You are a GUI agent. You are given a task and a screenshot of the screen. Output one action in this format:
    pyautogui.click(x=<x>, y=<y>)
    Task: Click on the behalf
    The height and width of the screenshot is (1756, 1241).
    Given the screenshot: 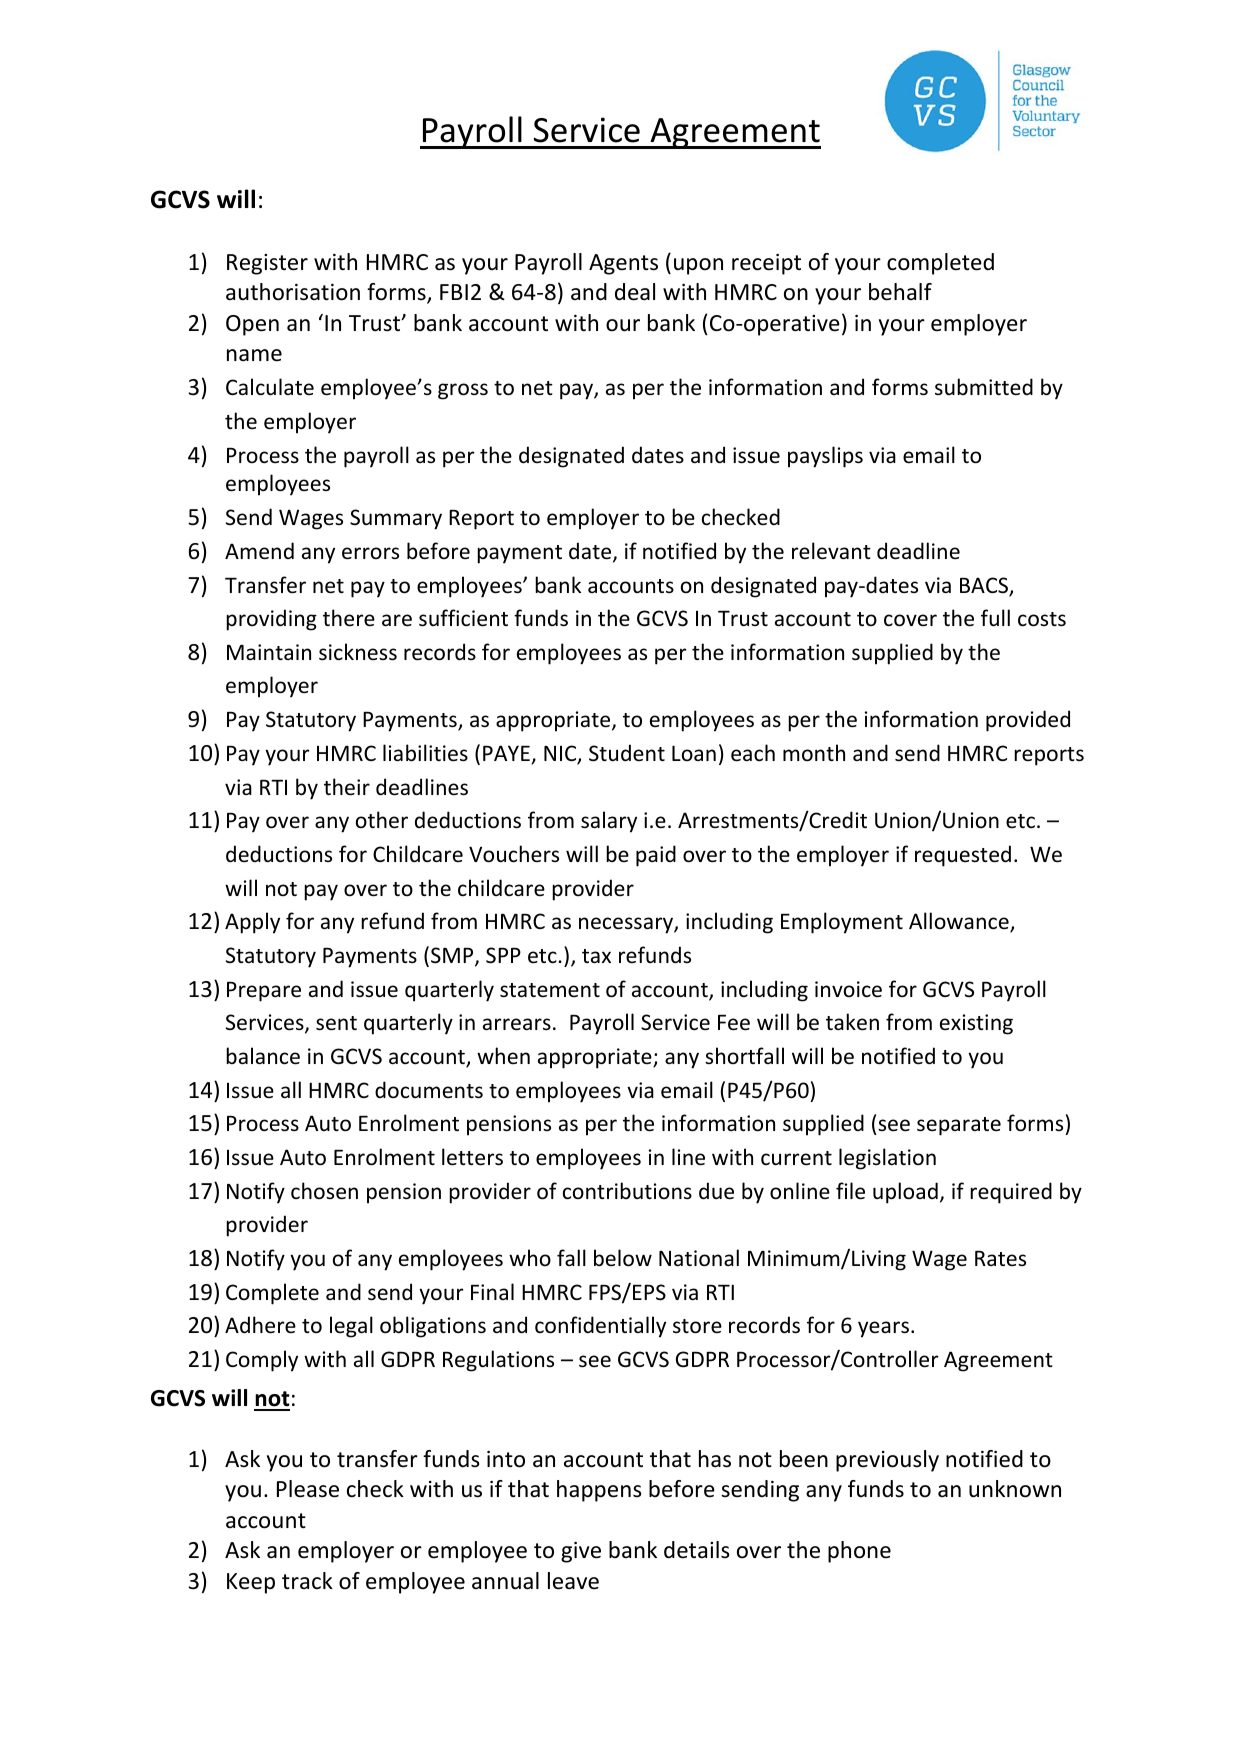 What is the action you would take?
    pyautogui.click(x=900, y=292)
